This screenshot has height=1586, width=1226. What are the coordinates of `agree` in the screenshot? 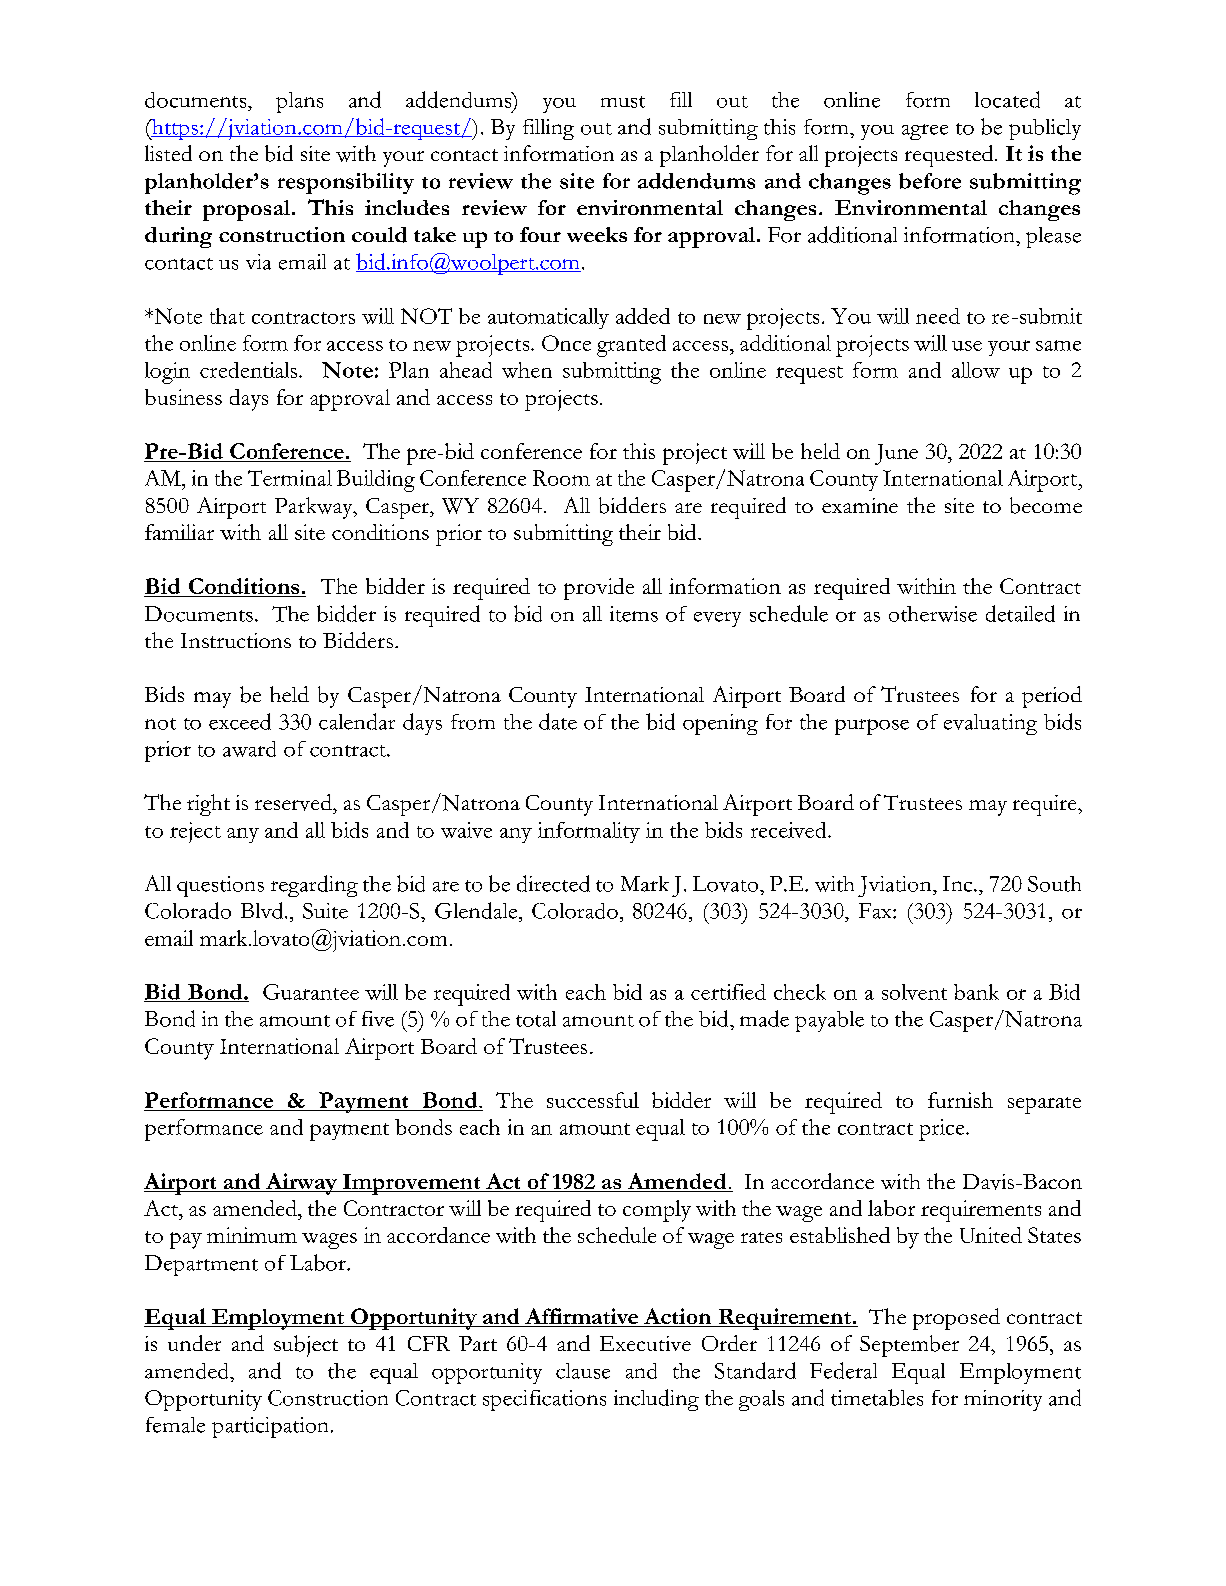 It's located at (925, 132).
